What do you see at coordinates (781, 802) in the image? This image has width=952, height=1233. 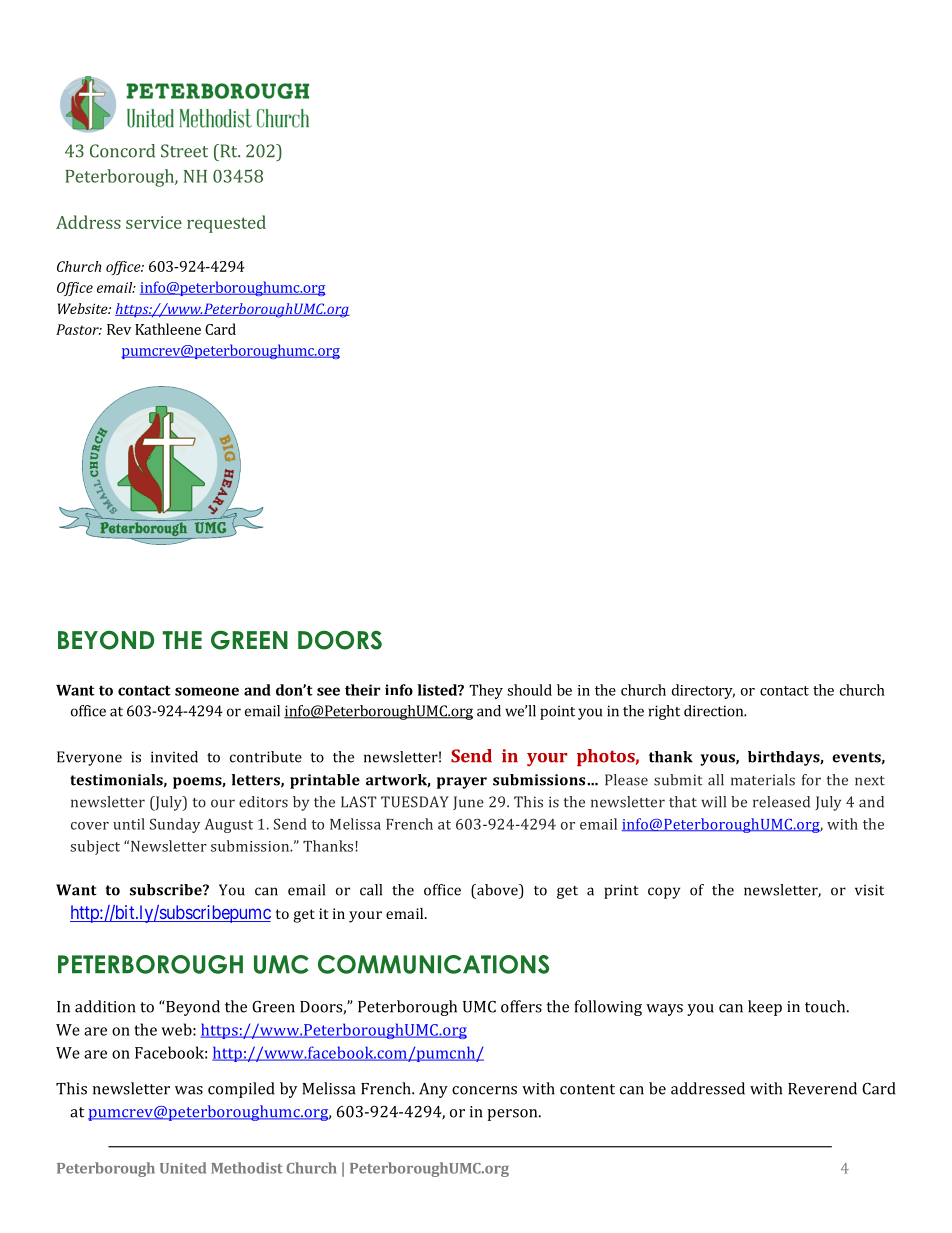 I see `released` at bounding box center [781, 802].
